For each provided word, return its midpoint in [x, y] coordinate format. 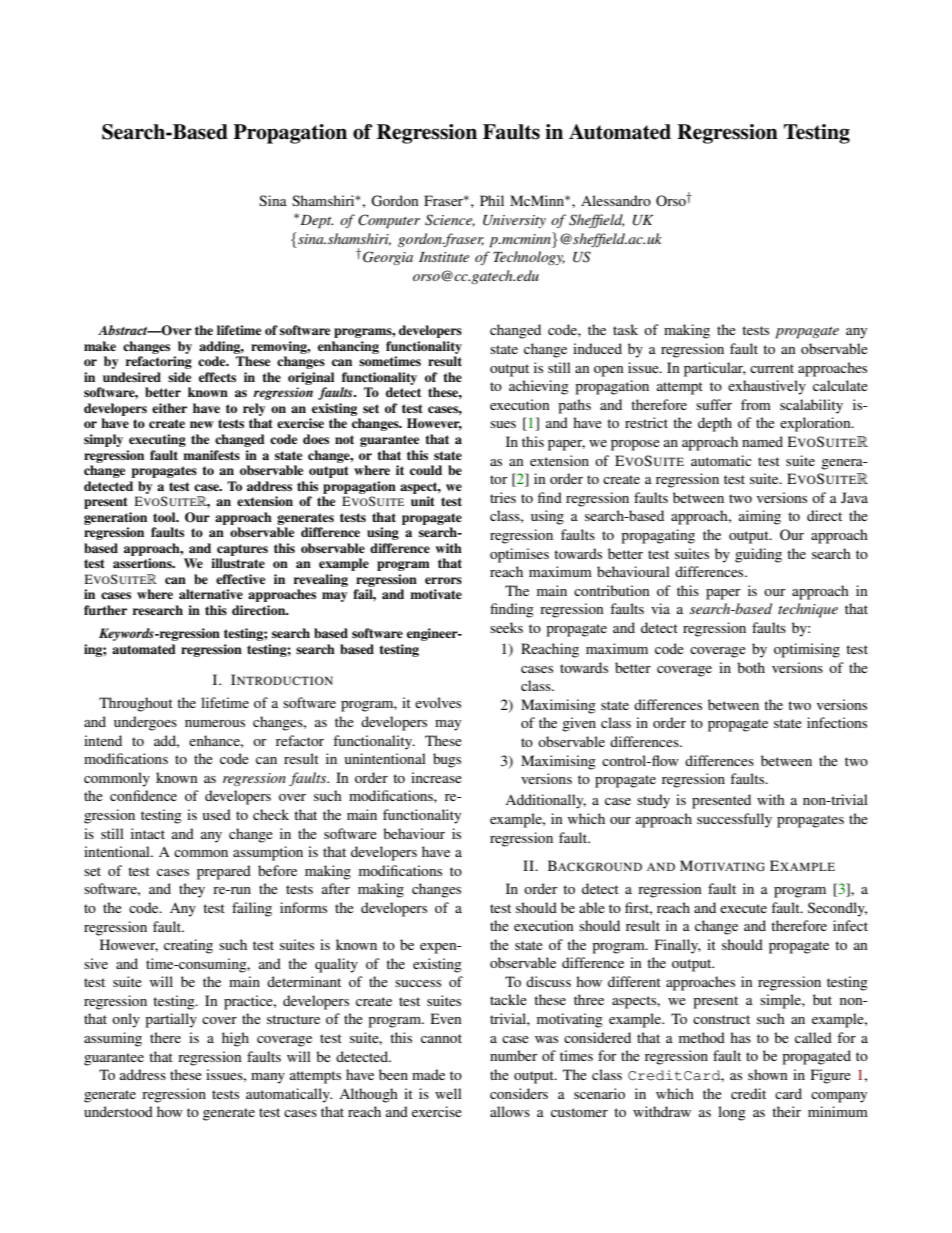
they [192, 890]
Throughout [136, 704]
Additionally [545, 801]
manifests [211, 455]
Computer [389, 221]
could [426, 470]
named [762, 441]
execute [743, 908]
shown [768, 1074]
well [448, 1093]
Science [450, 220]
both [751, 667]
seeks [506, 627]
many [268, 1078]
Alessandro [616, 200]
